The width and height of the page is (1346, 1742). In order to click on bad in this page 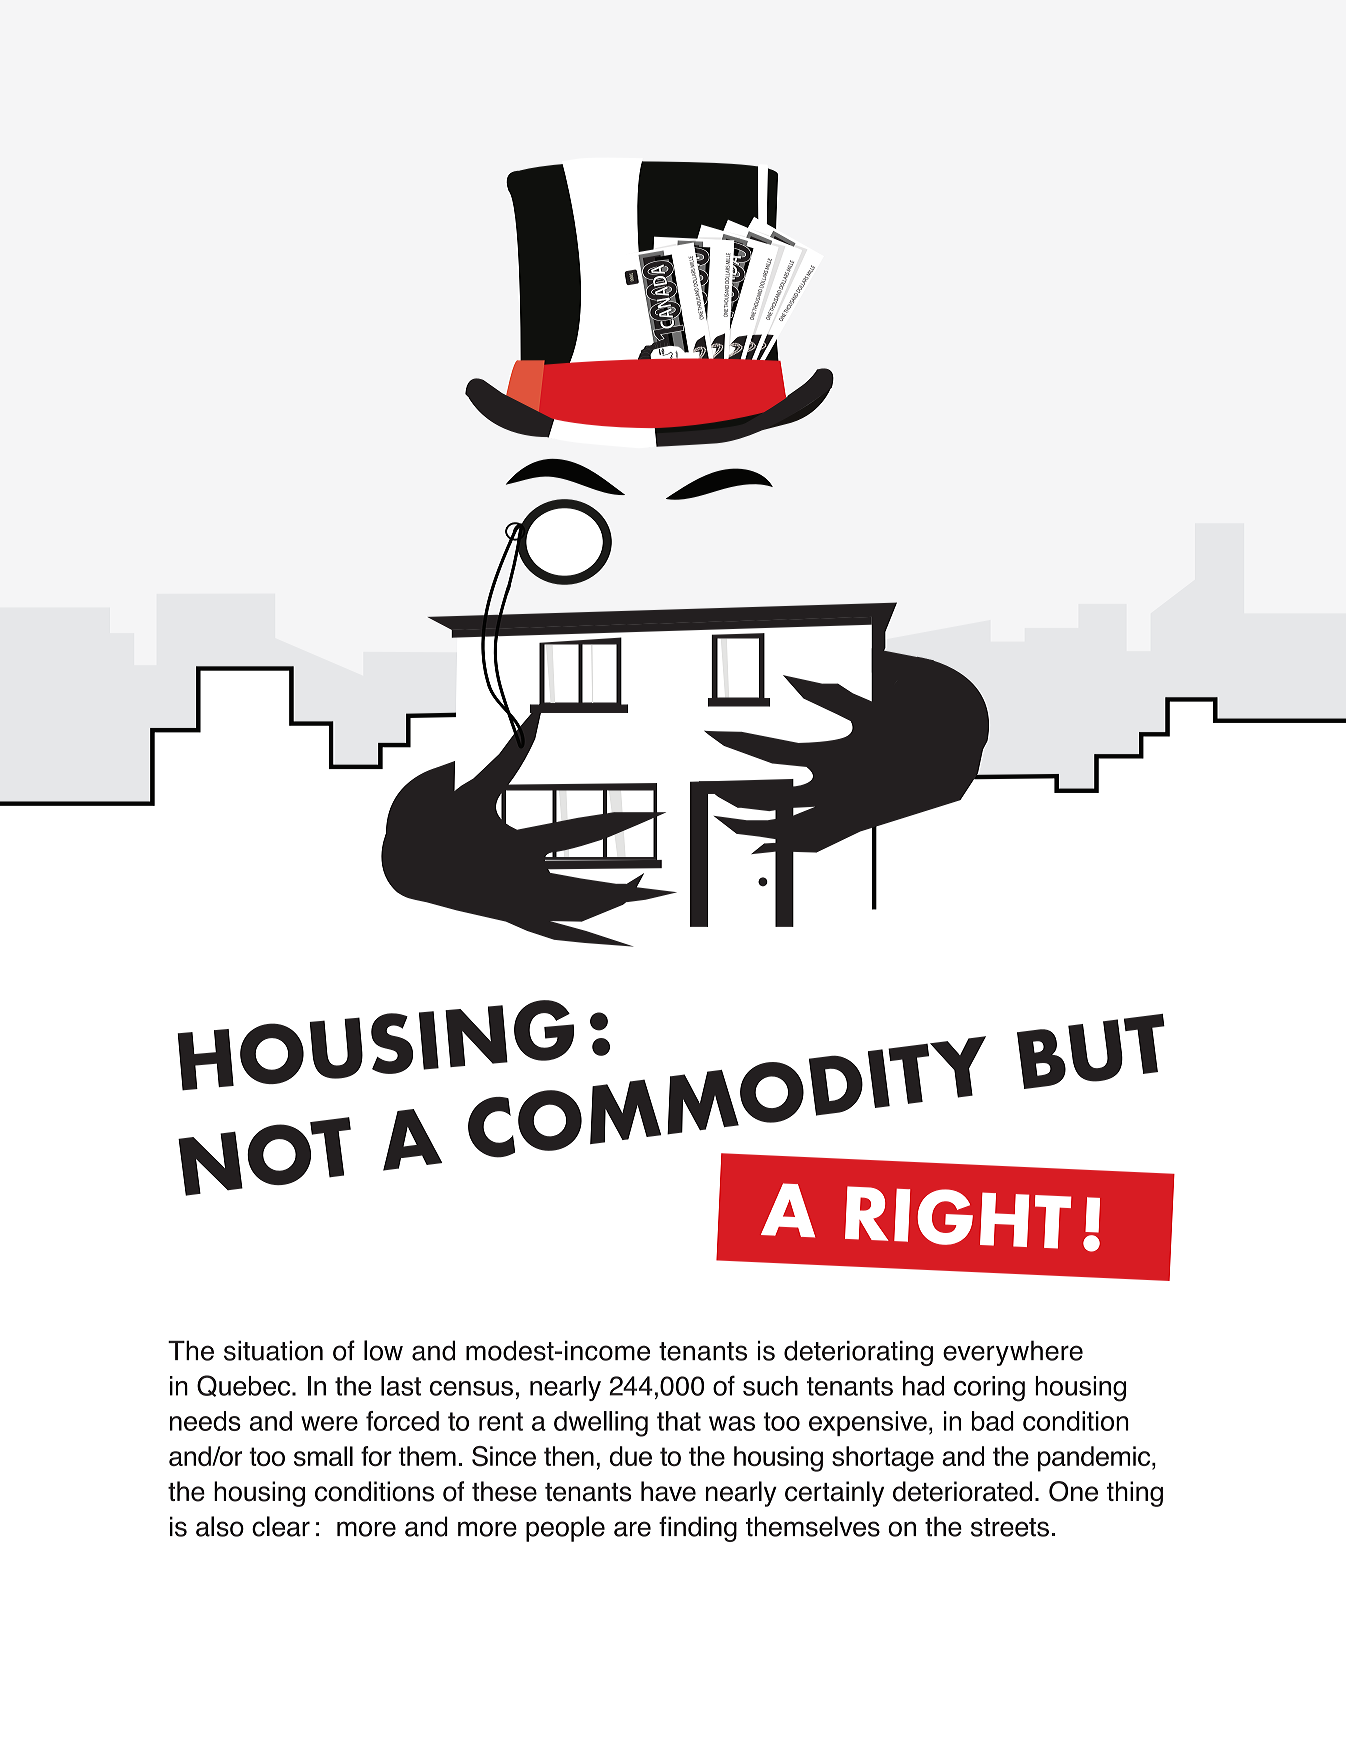, I will do `click(993, 1421)`.
